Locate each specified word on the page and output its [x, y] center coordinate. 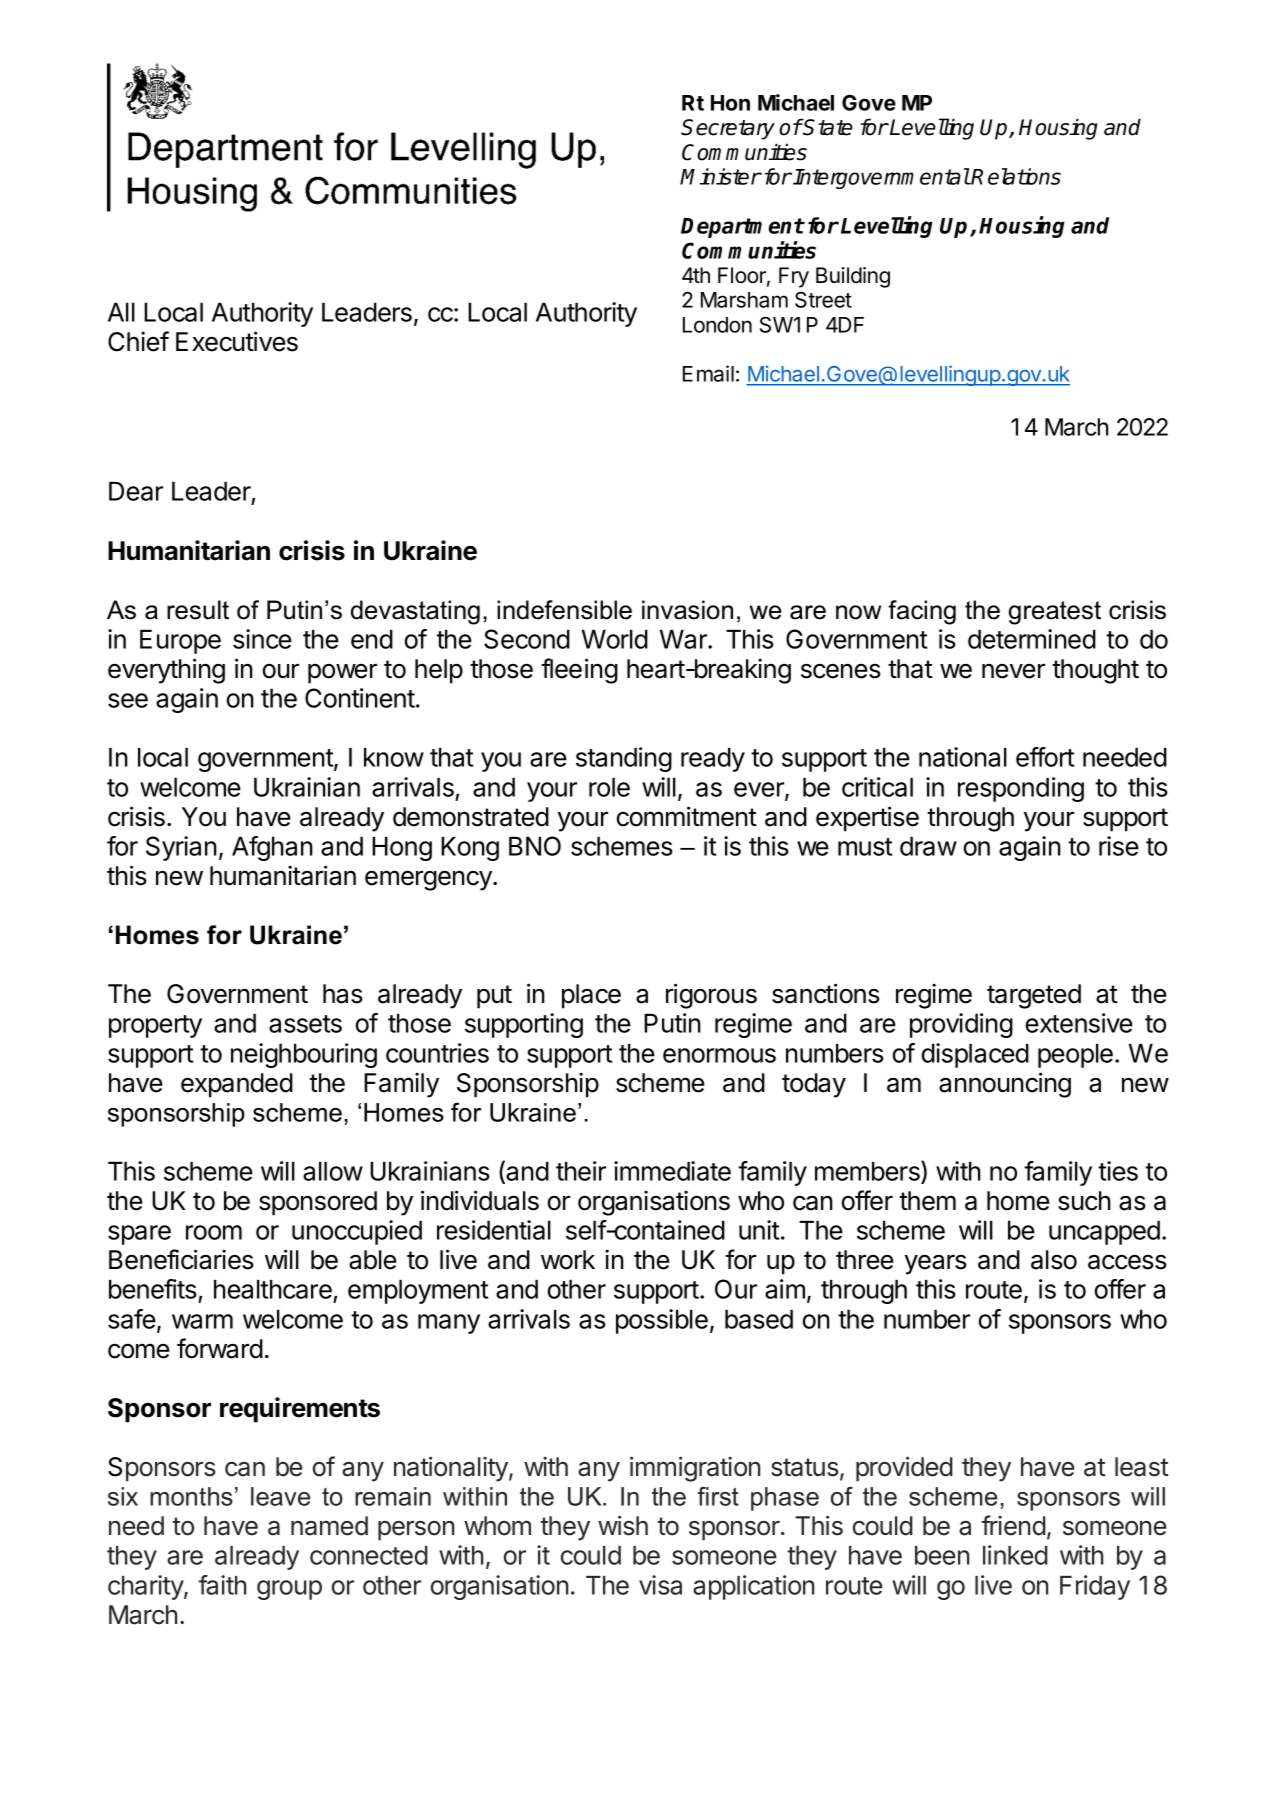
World [615, 639]
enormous [719, 1055]
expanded [237, 1085]
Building [853, 277]
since [262, 639]
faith [222, 1585]
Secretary [728, 129]
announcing [1005, 1085]
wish [623, 1525]
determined [1032, 639]
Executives [237, 341]
